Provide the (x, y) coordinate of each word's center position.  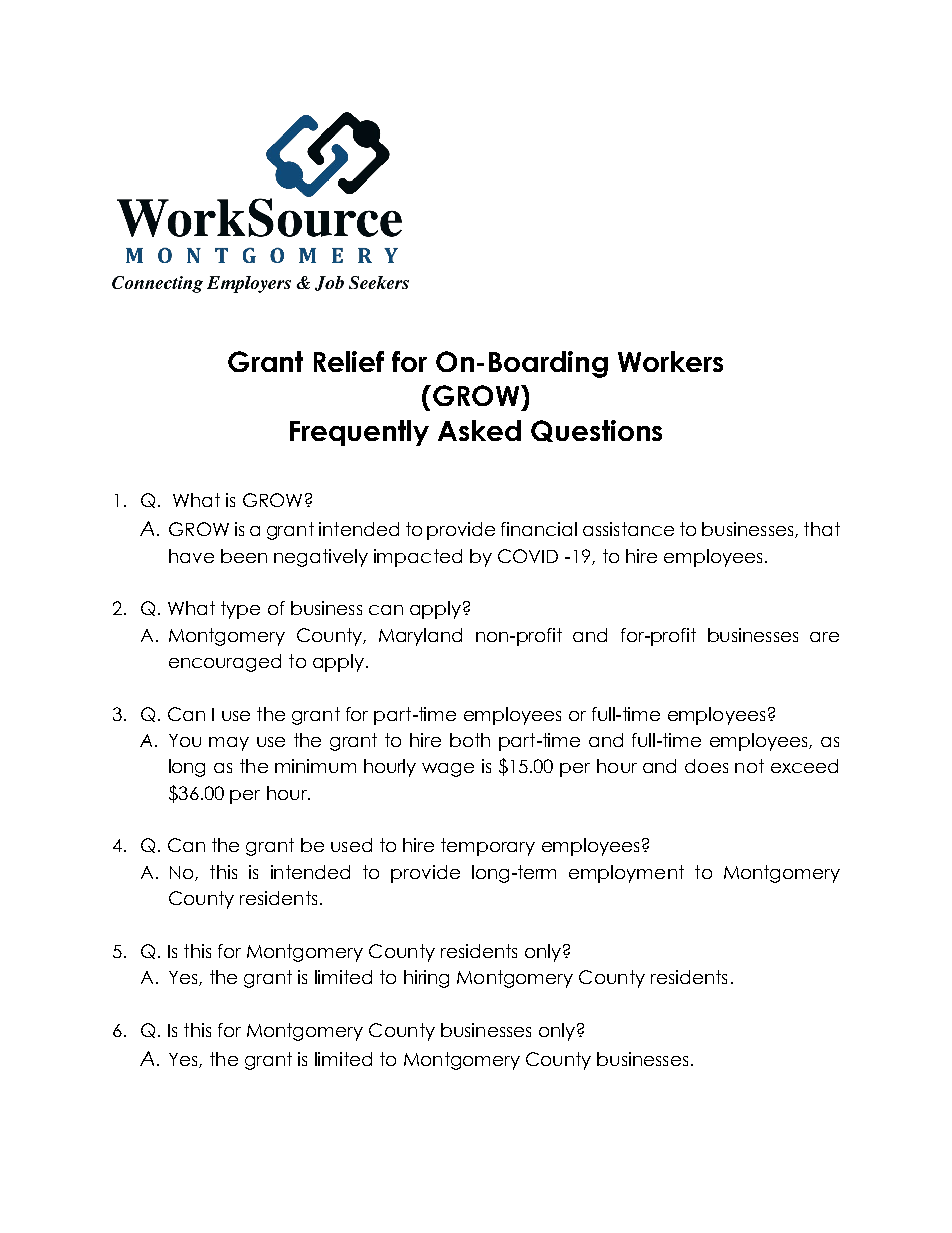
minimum (315, 766)
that (822, 529)
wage (448, 770)
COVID (528, 556)
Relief (349, 361)
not (749, 766)
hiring (426, 979)
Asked (479, 430)
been (244, 556)
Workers (670, 361)
